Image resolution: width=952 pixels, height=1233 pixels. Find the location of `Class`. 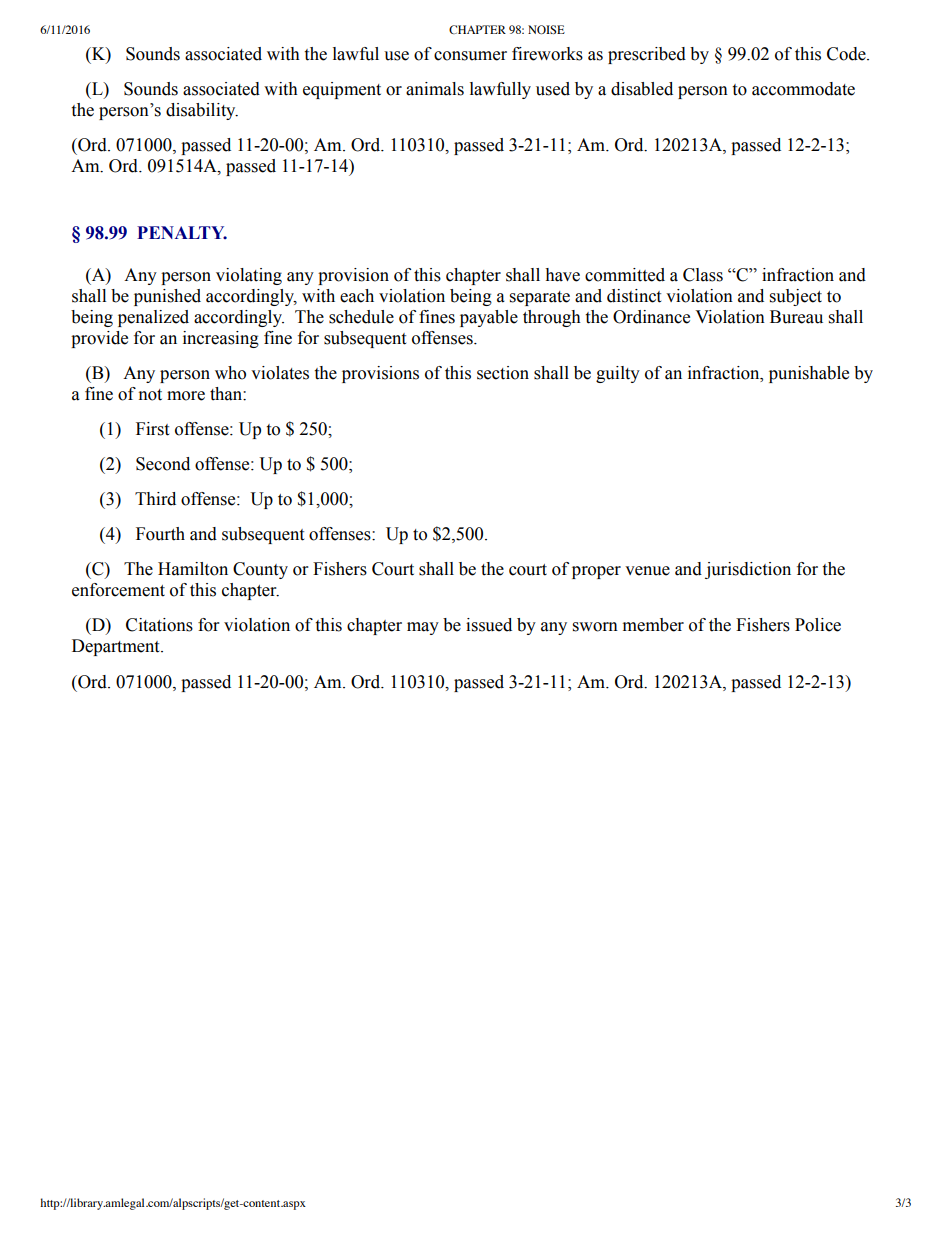

Class is located at coordinates (703, 275).
